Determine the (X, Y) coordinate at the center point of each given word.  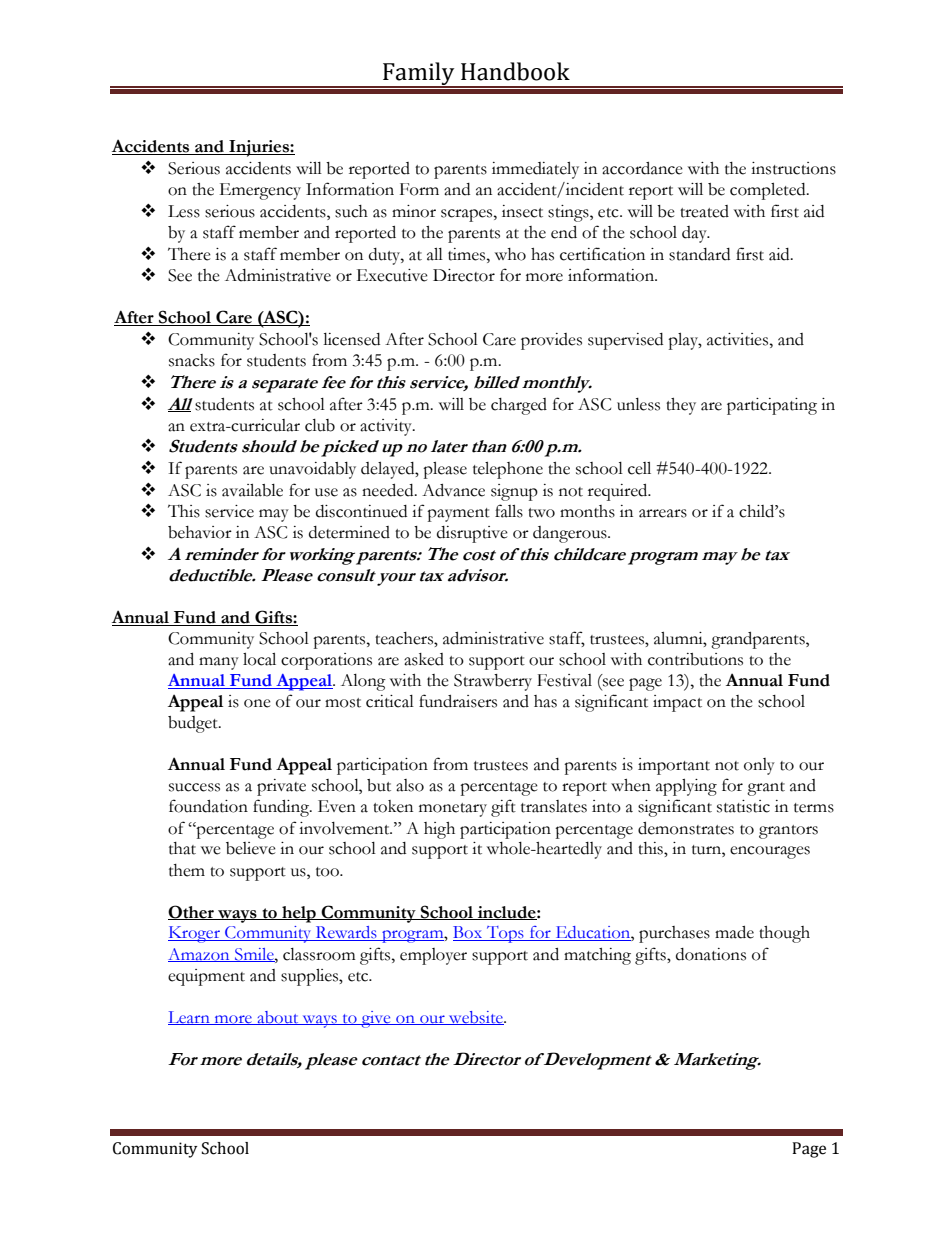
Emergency (260, 191)
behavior (200, 532)
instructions (793, 168)
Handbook (515, 71)
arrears (663, 513)
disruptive (472, 534)
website (476, 1018)
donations (711, 954)
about (278, 1018)
